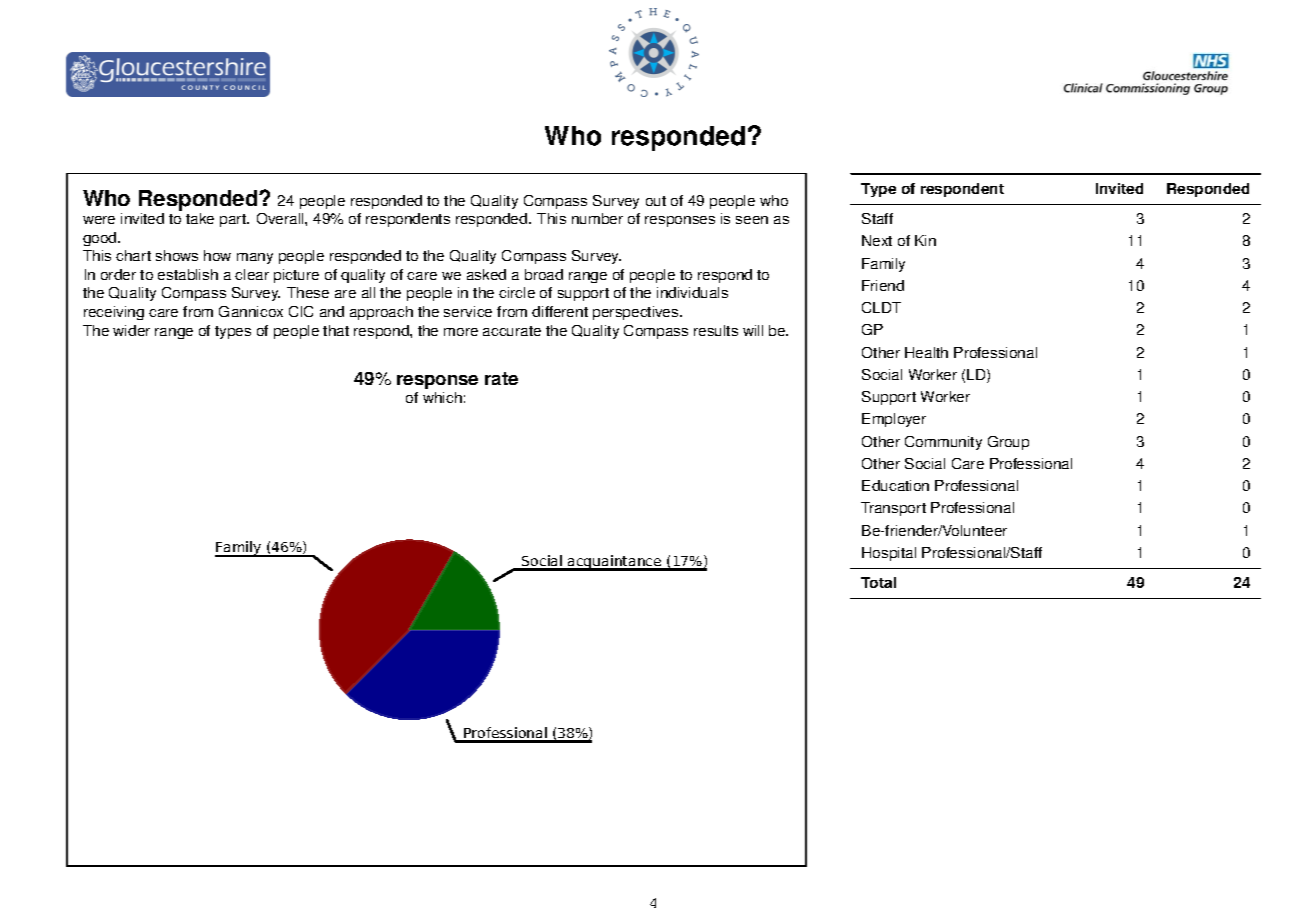 The height and width of the screenshot is (924, 1308). What do you see at coordinates (926, 352) in the screenshot?
I see `Health` at bounding box center [926, 352].
